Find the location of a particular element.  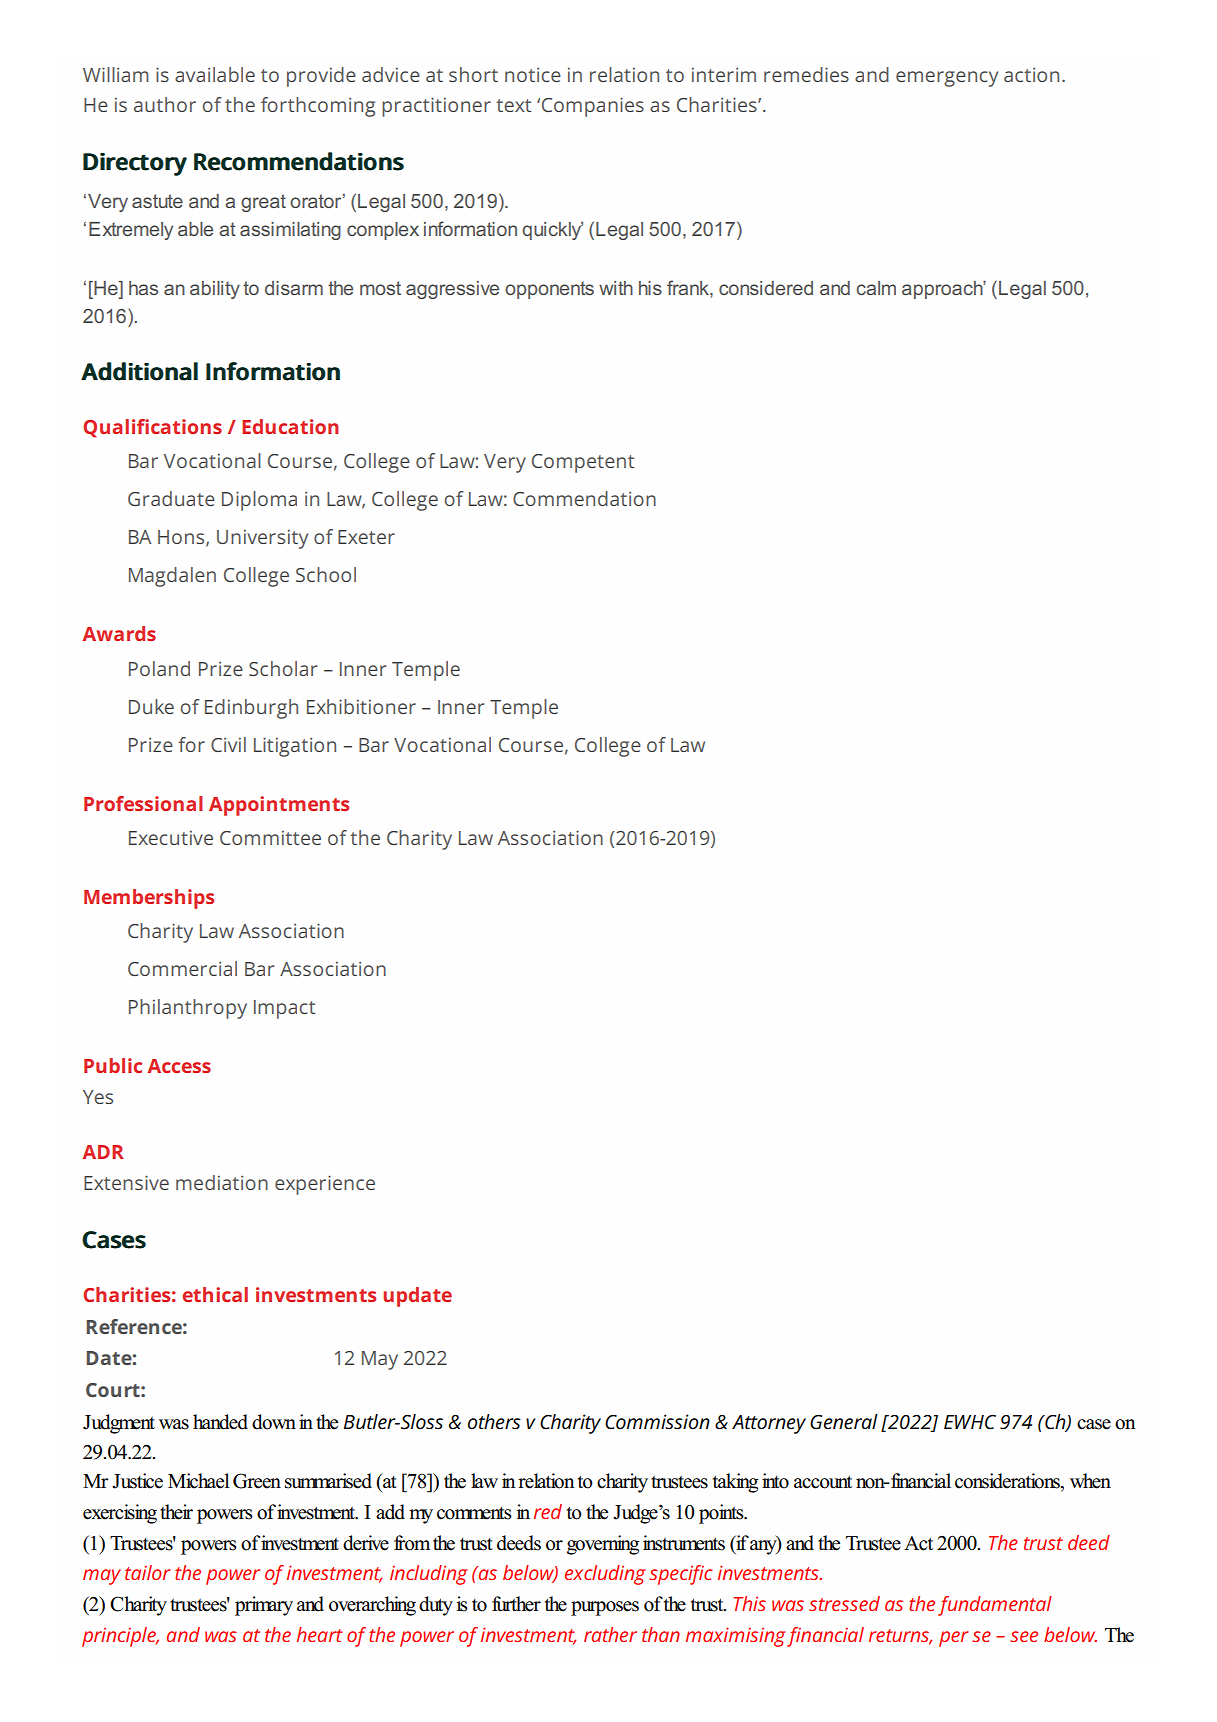

author is located at coordinates (165, 104).
